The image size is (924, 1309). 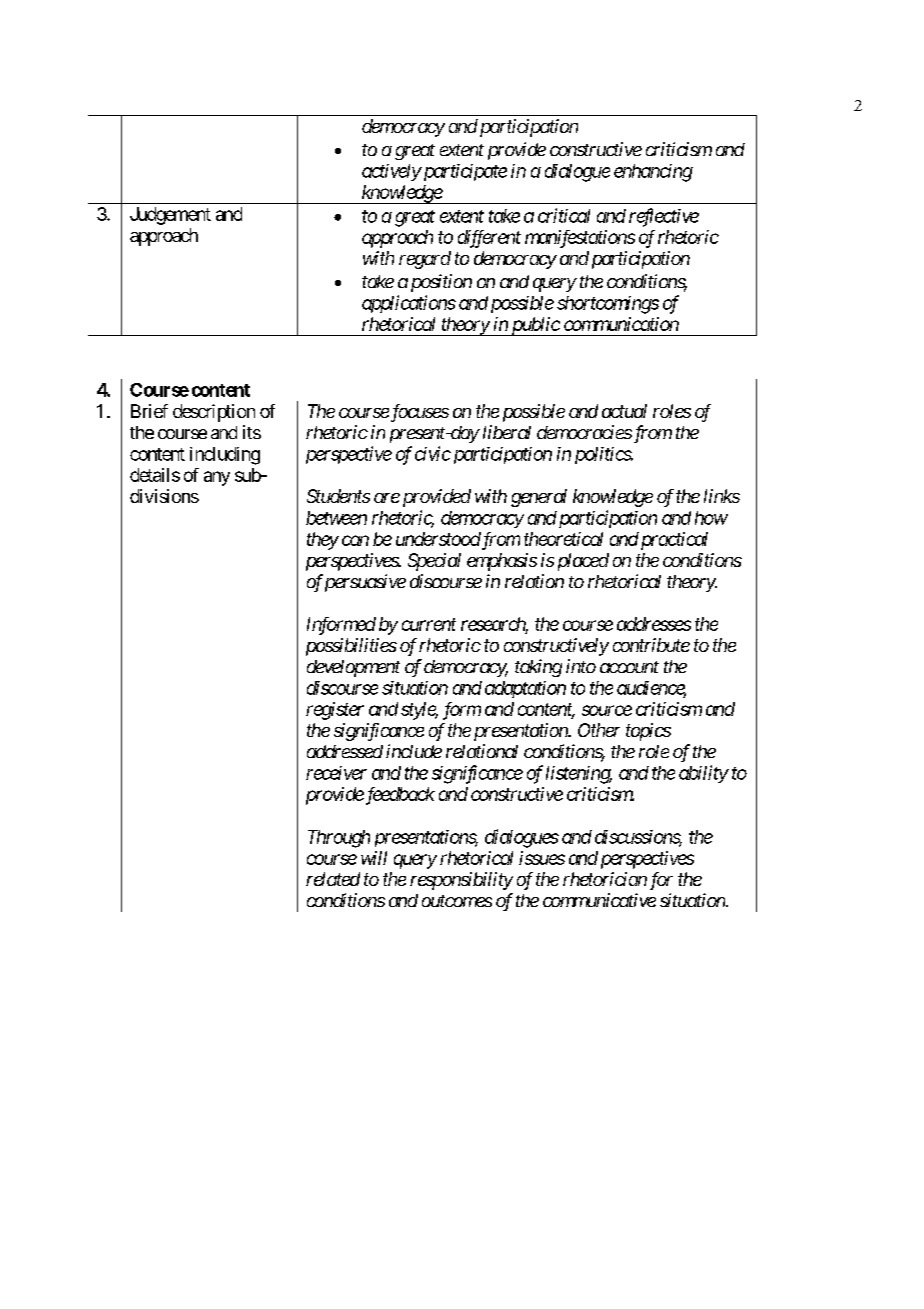 I want to click on contribute, so click(x=651, y=645).
